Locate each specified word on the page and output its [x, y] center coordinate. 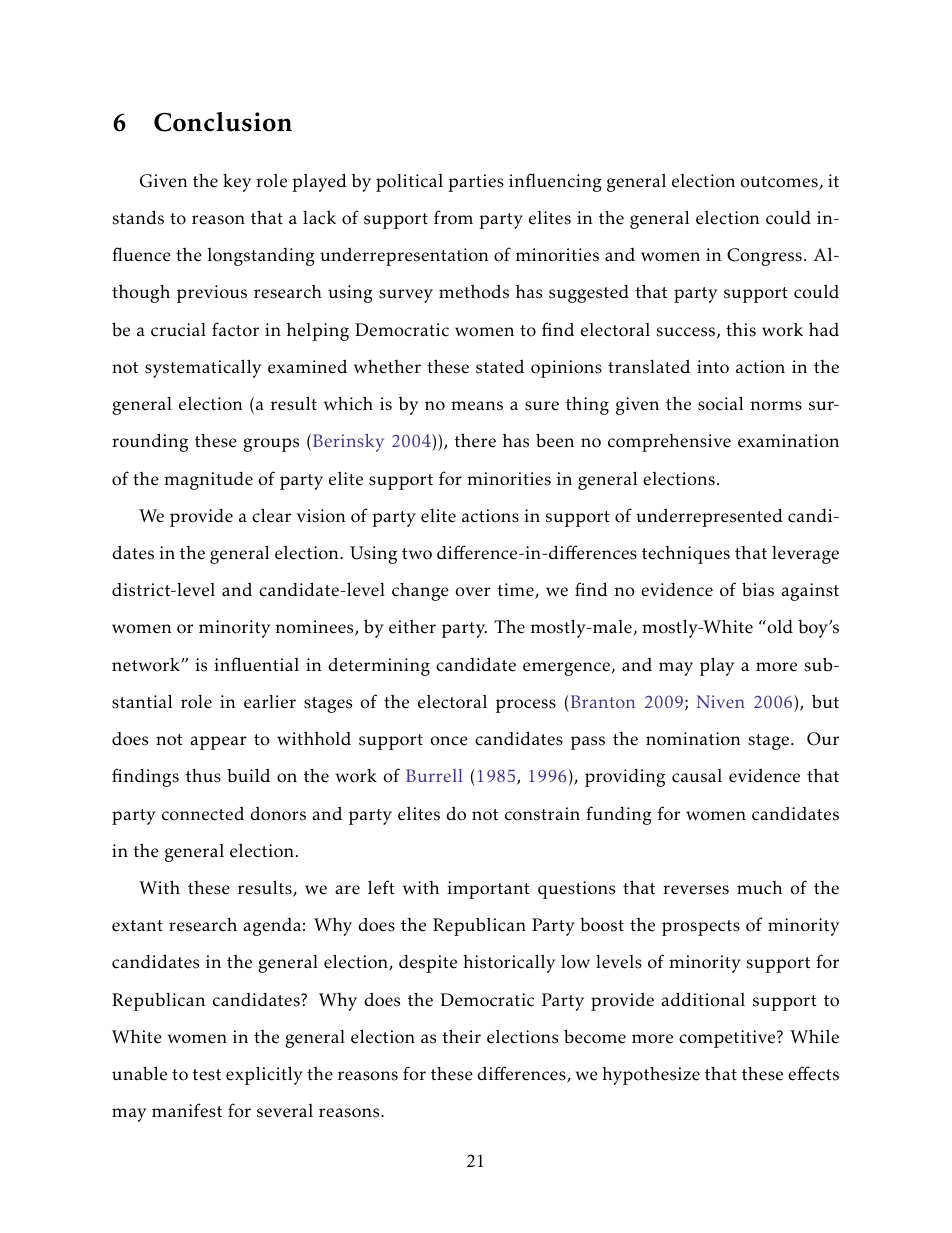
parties [476, 183]
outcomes [780, 183]
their [461, 1036]
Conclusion [223, 122]
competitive [728, 1039]
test [206, 1075]
